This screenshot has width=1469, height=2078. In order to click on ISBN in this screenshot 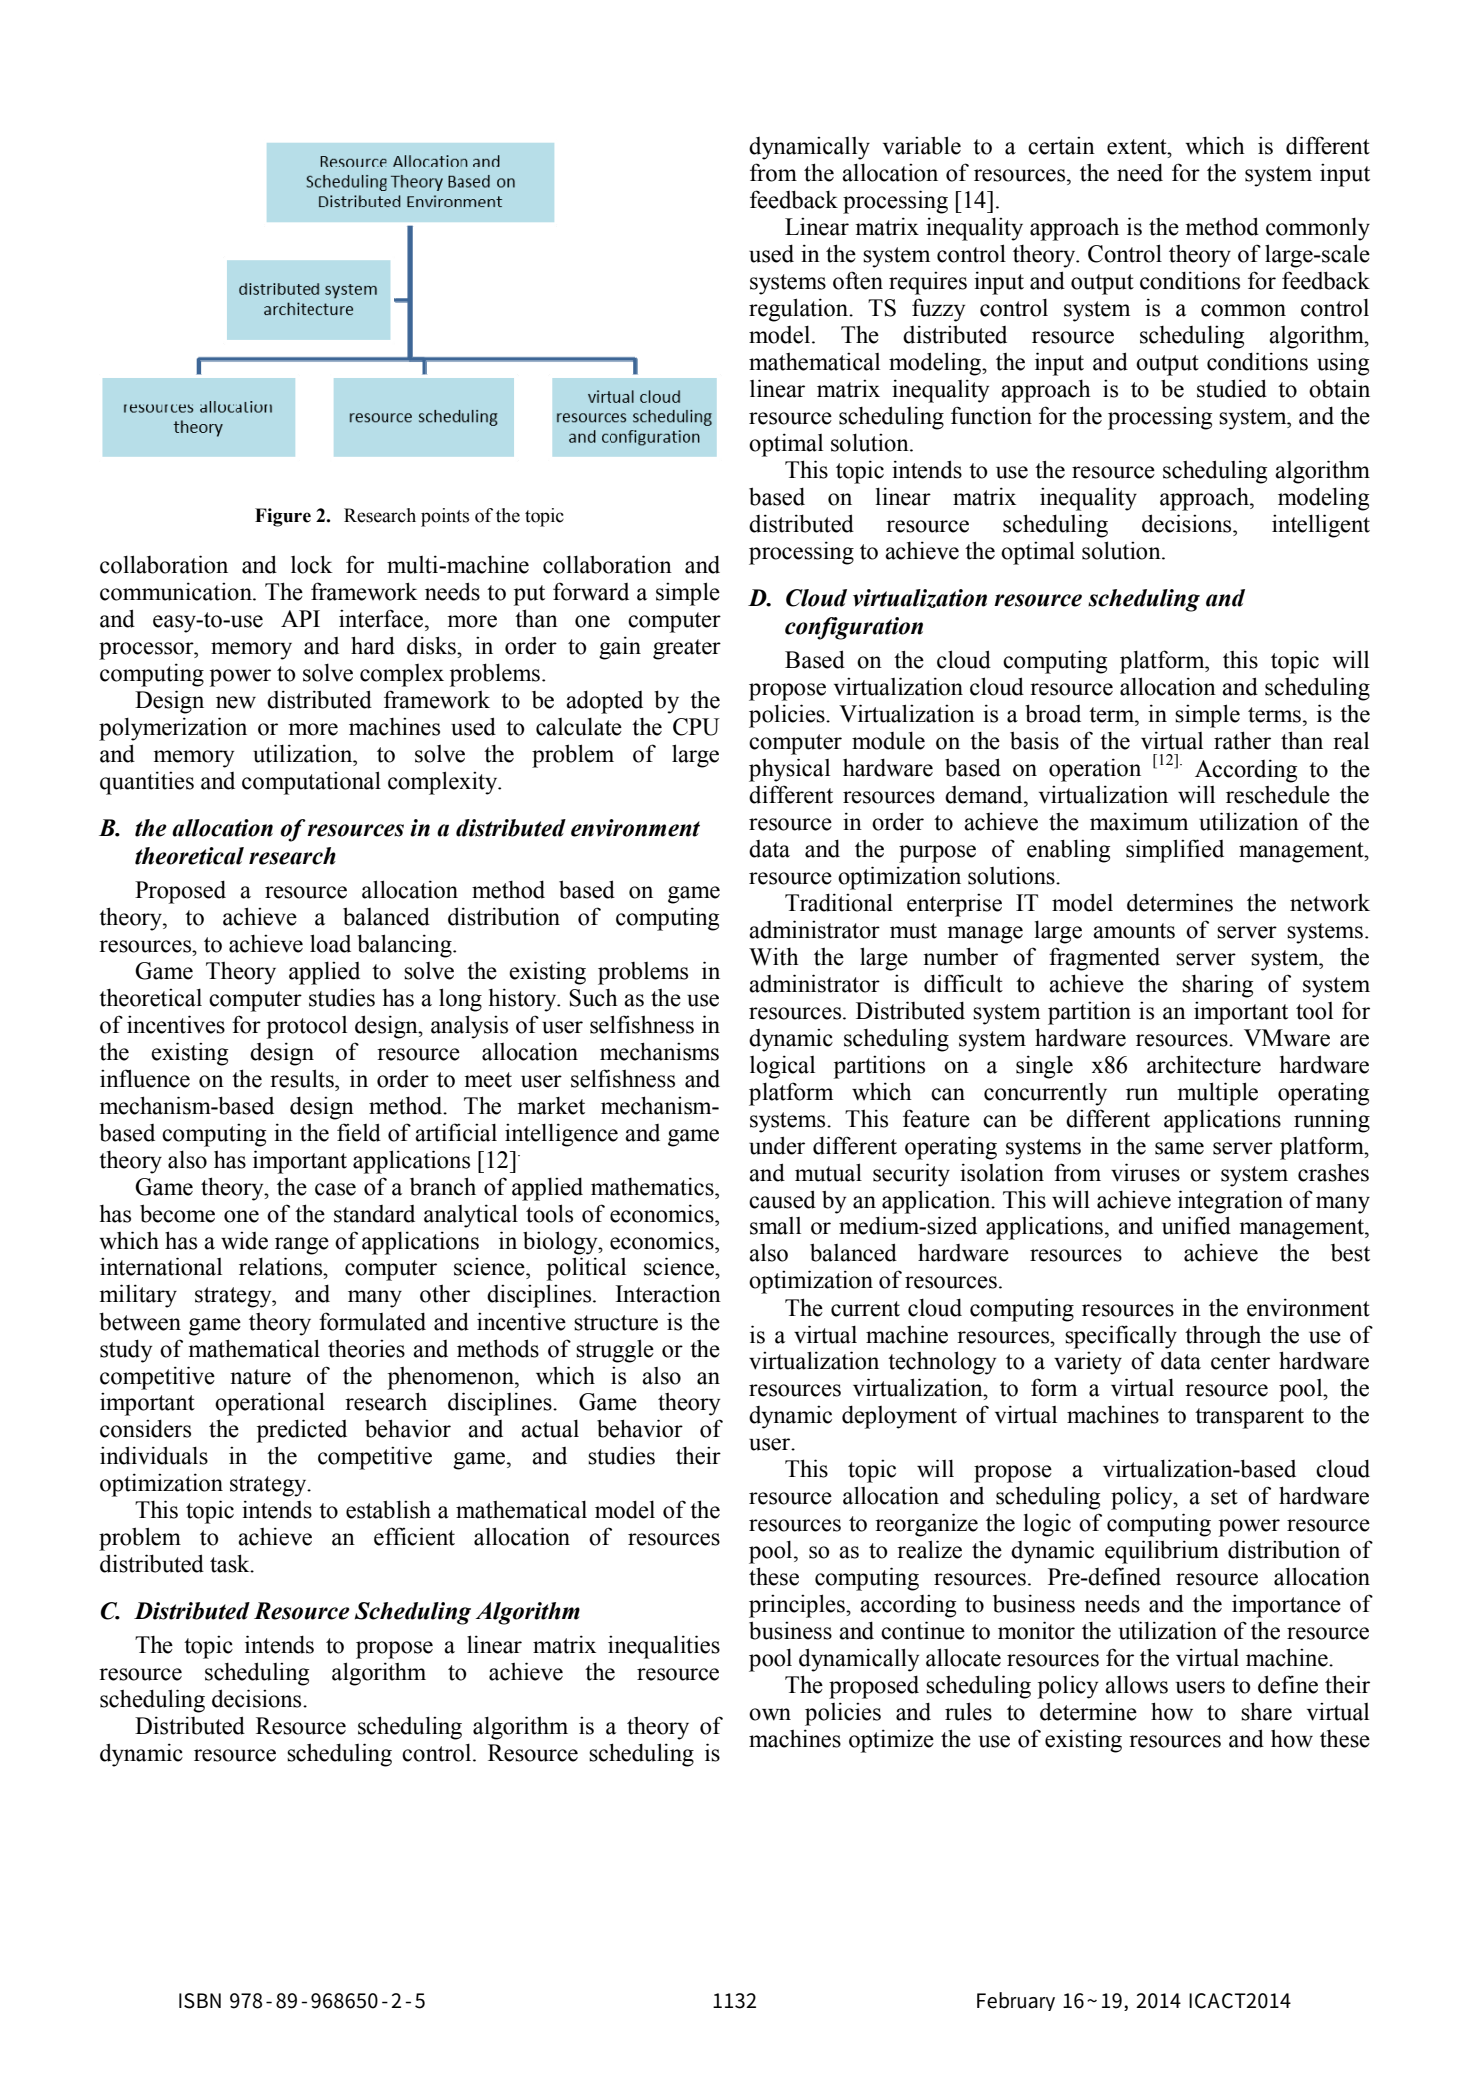, I will do `click(200, 2001)`.
